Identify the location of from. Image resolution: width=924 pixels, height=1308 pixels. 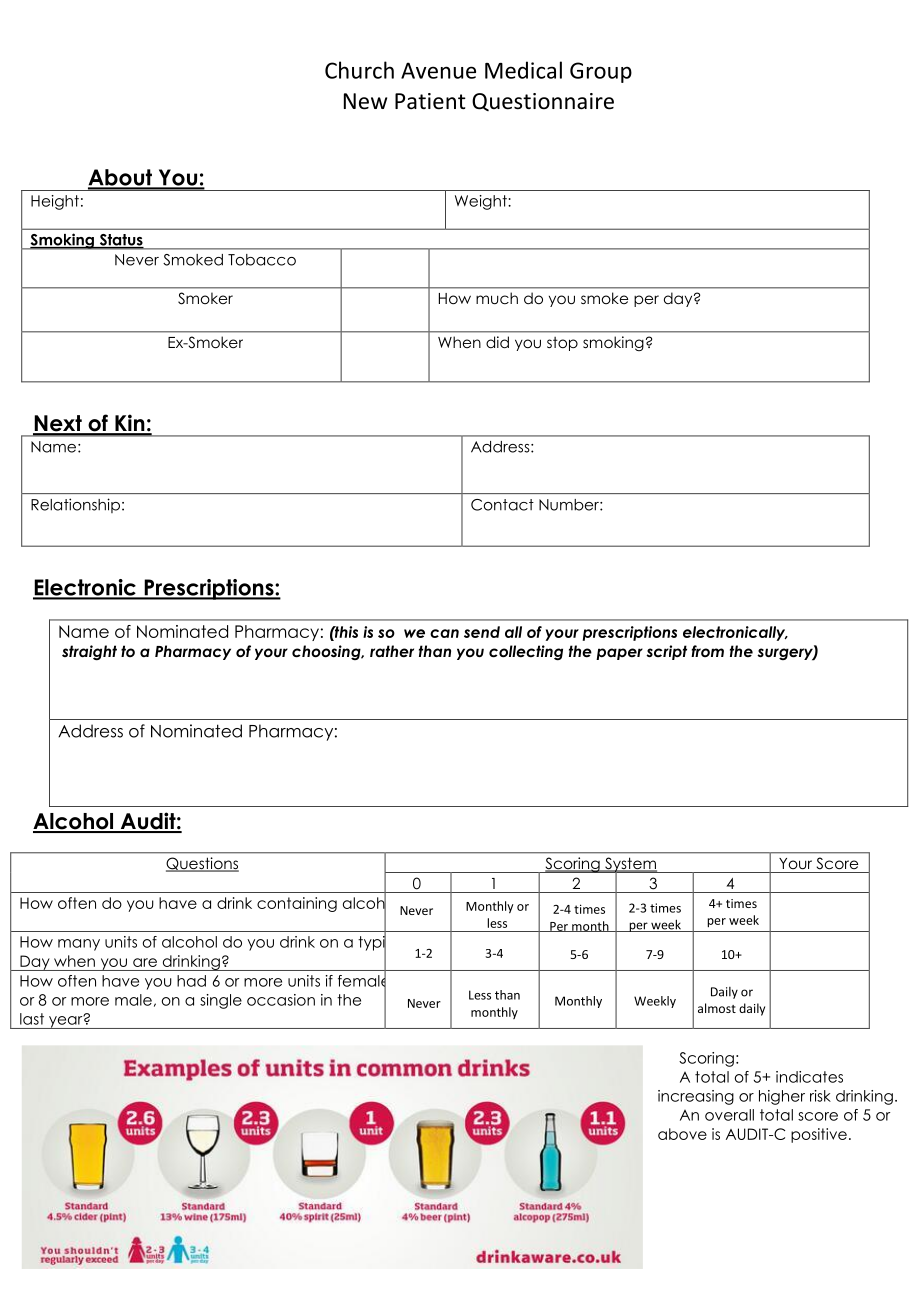
(707, 651).
